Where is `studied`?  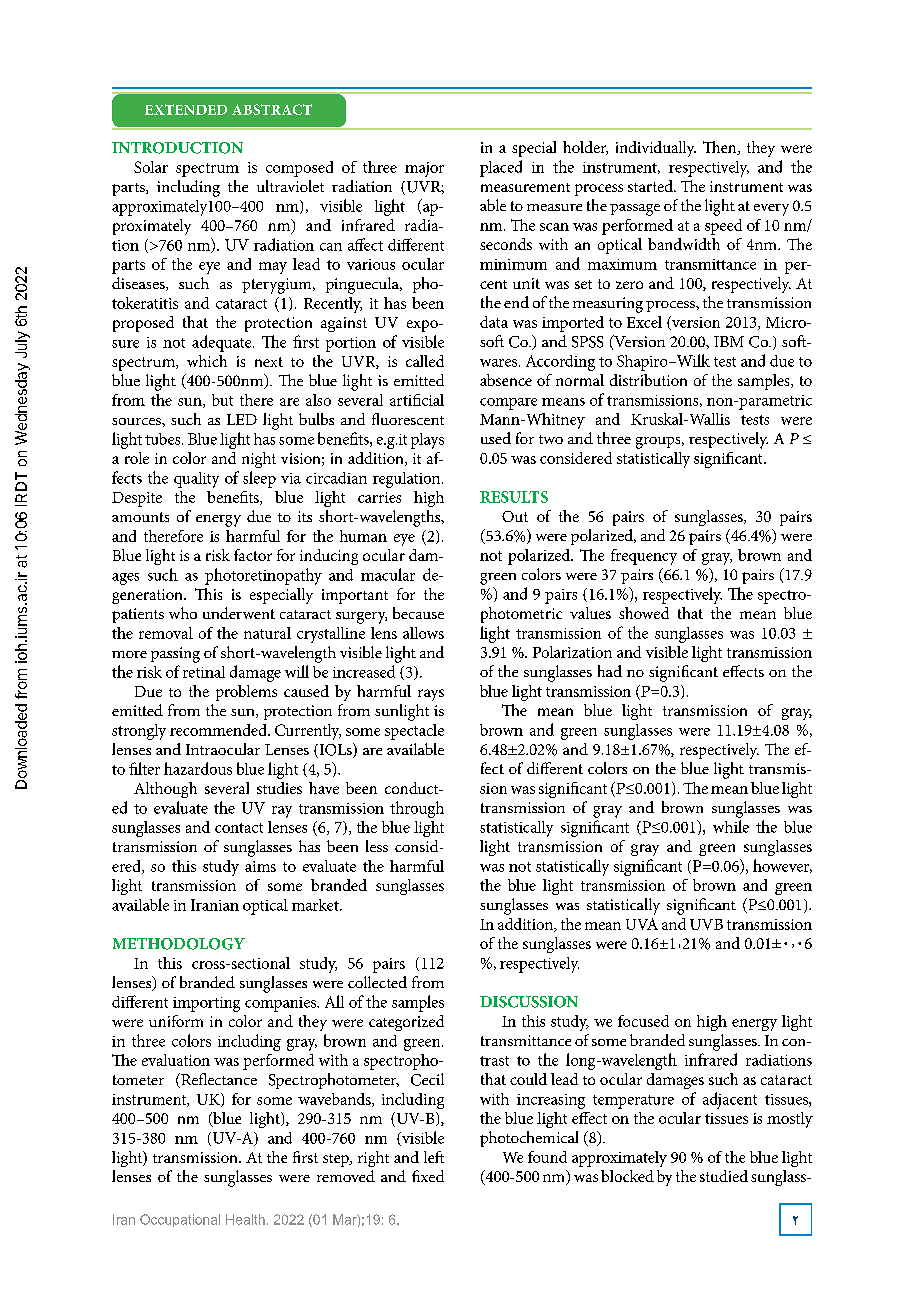 studied is located at coordinates (724, 1176).
